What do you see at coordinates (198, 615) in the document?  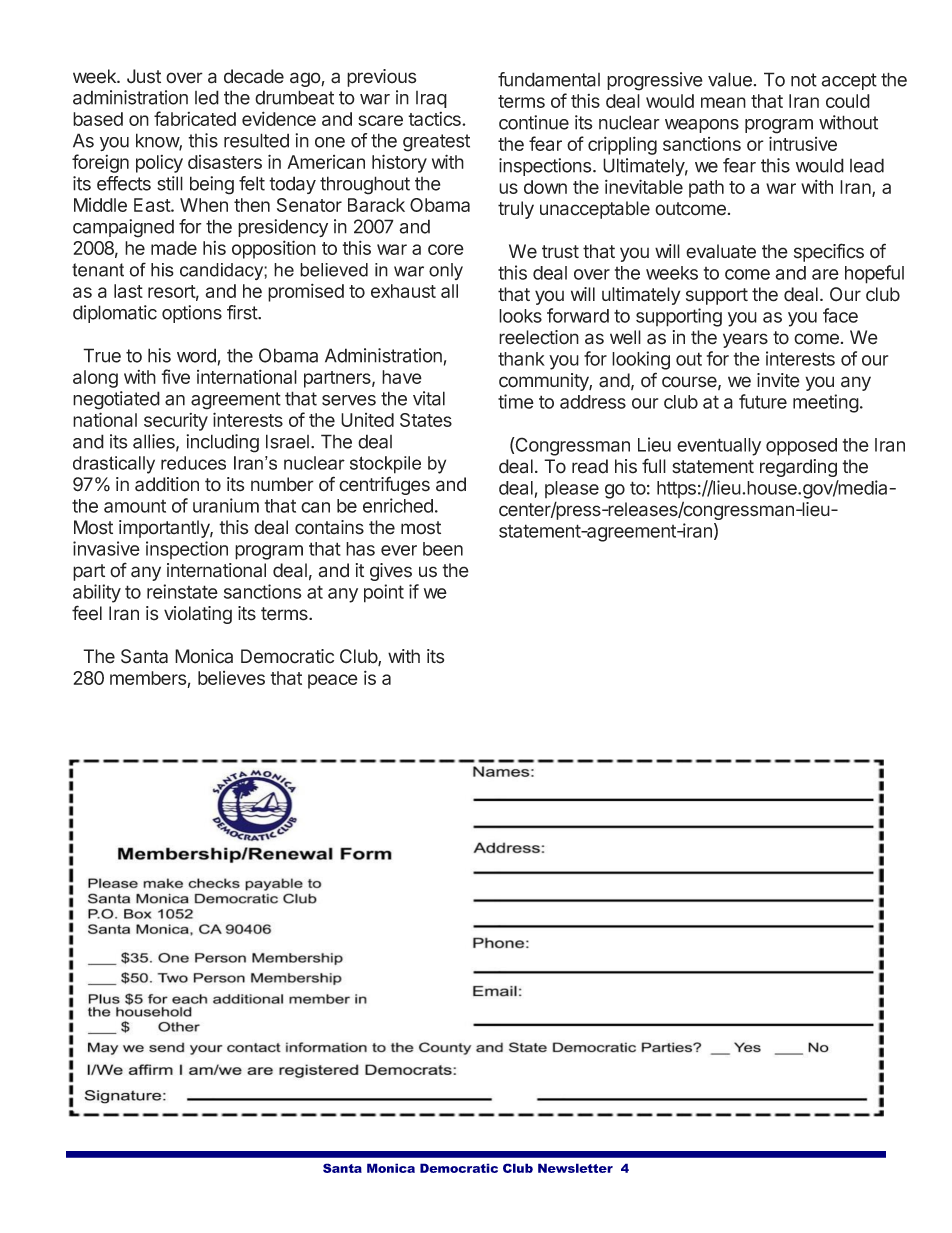 I see `violating` at bounding box center [198, 615].
